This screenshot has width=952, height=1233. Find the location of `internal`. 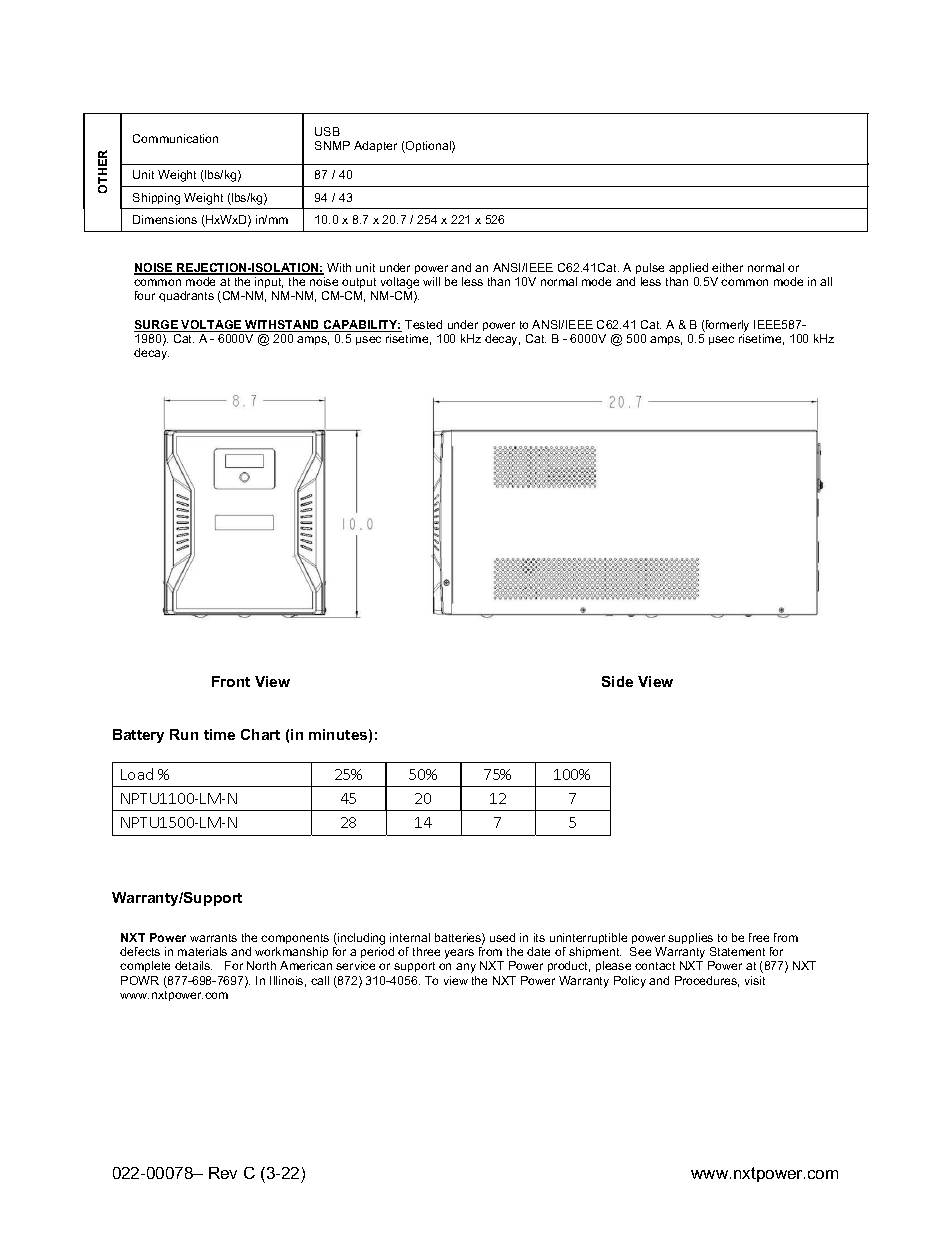

internal is located at coordinates (410, 937).
